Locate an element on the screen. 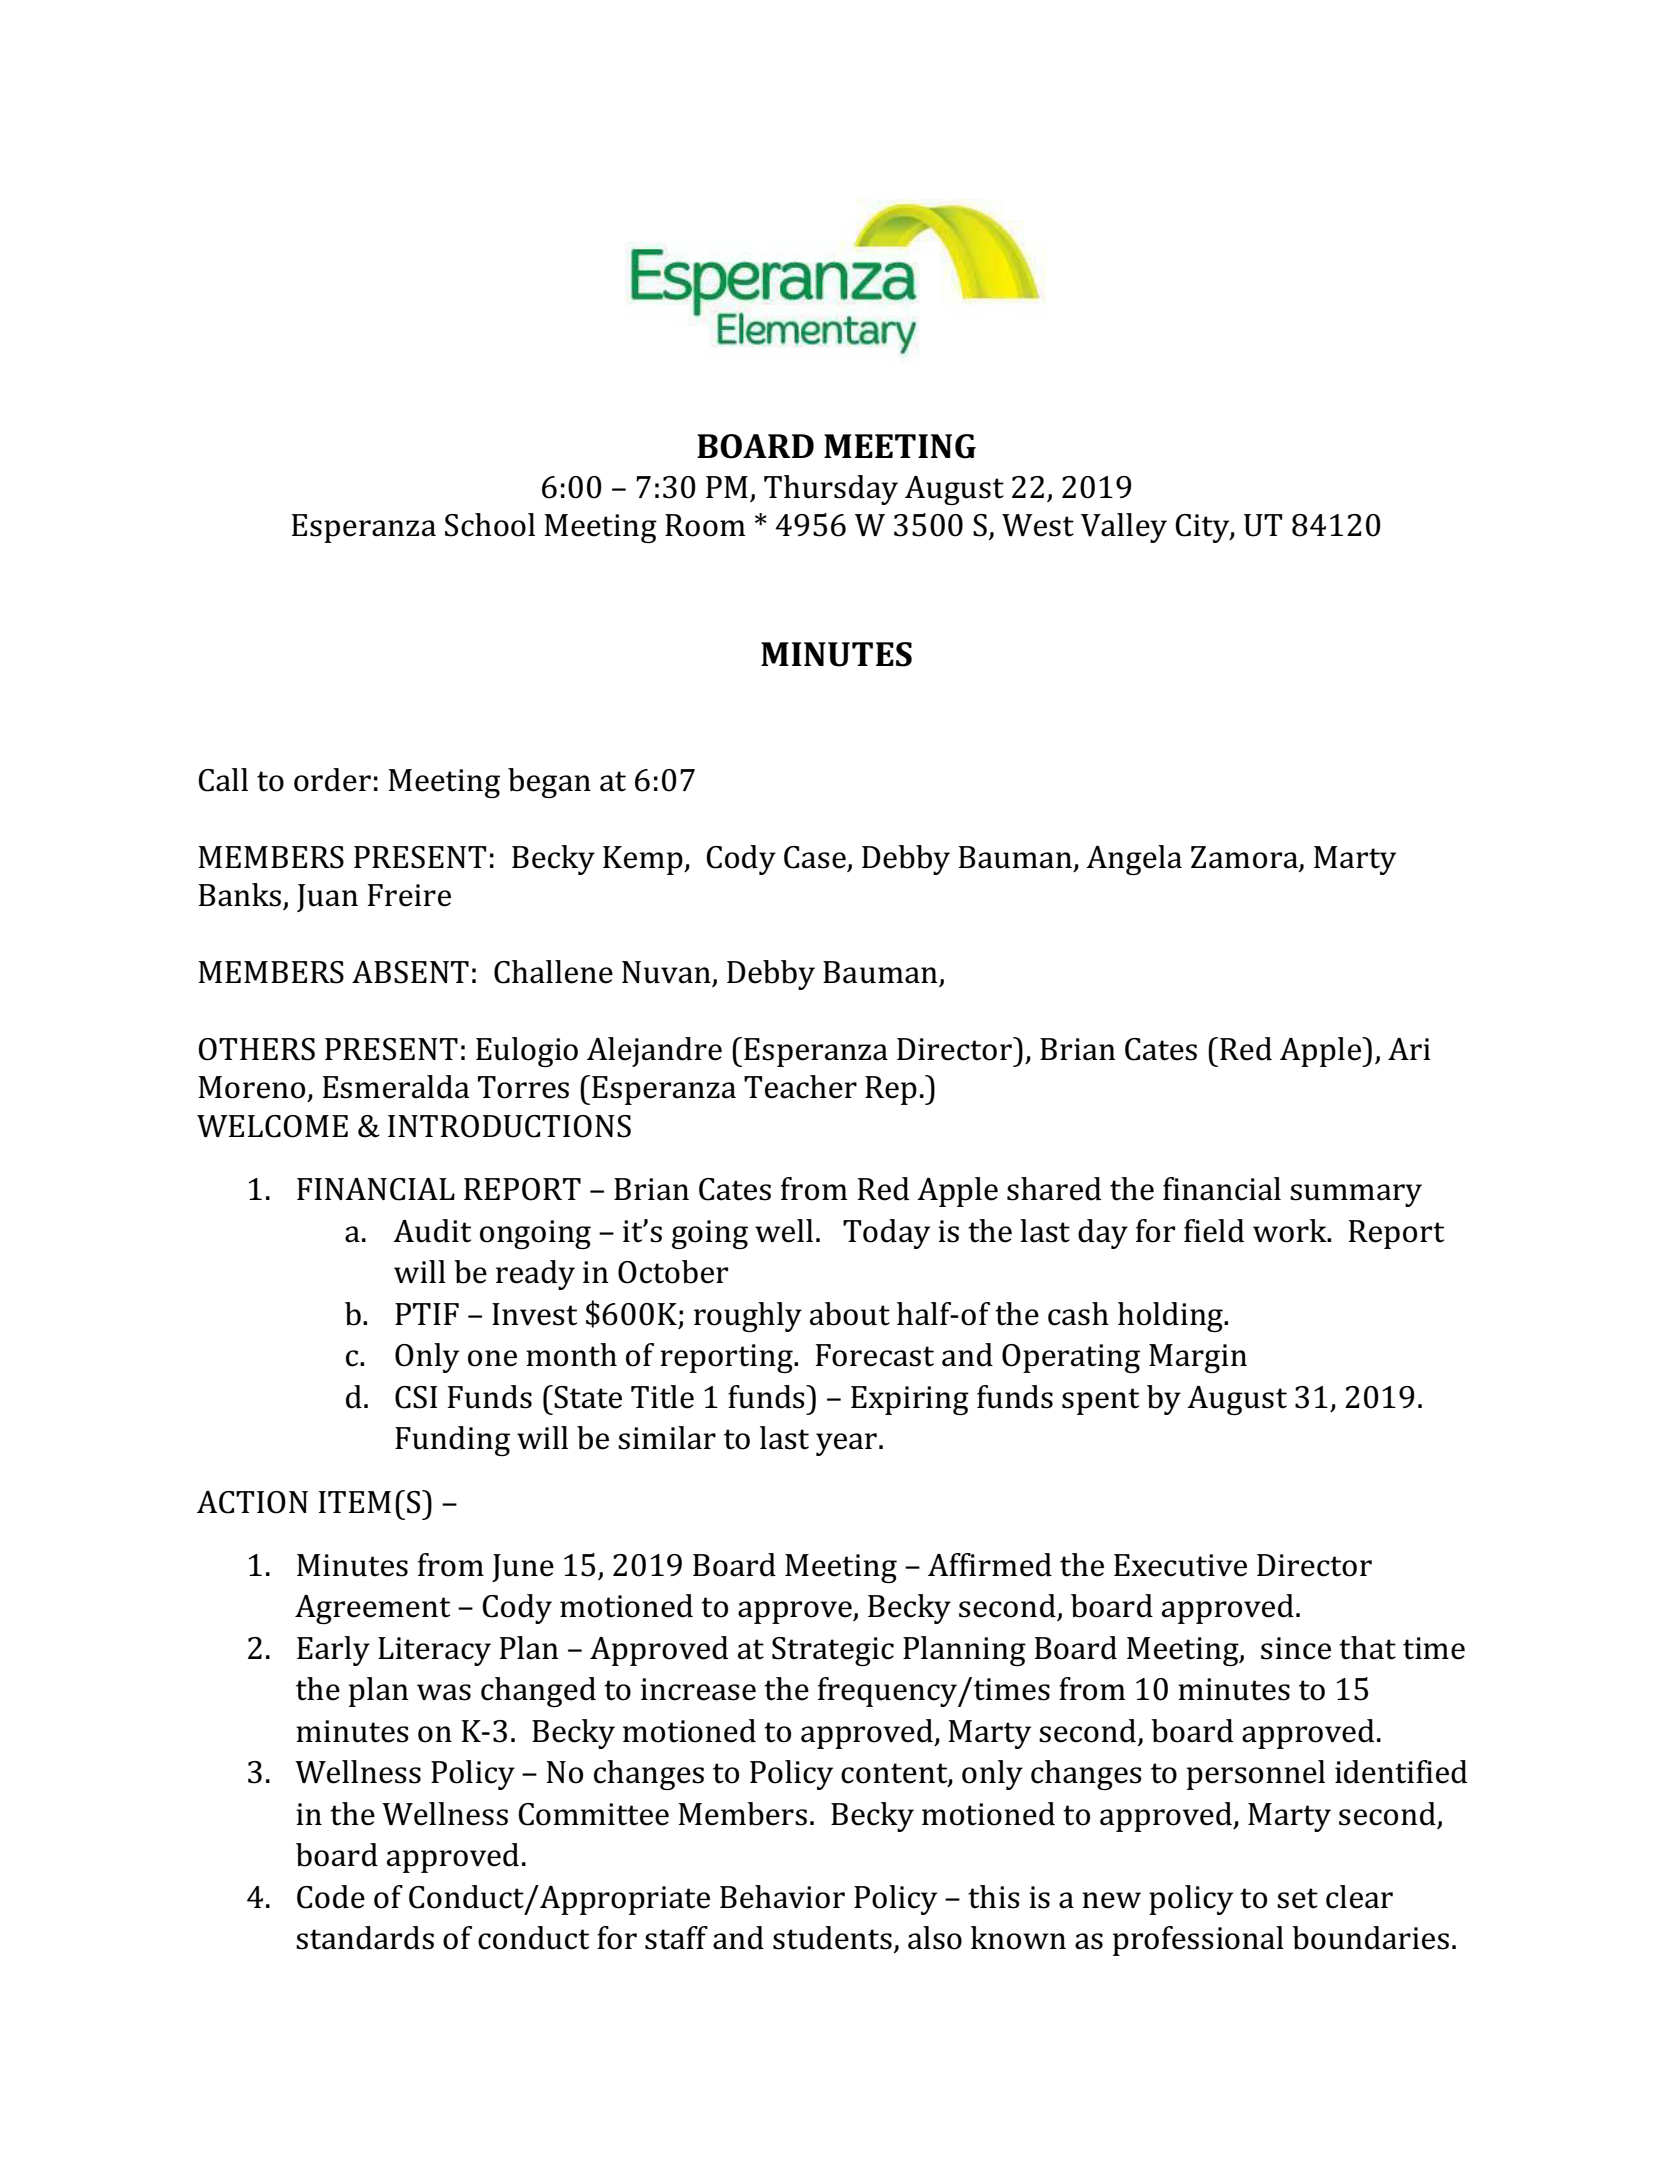 The width and height of the screenshot is (1672, 2164). ABSENT is located at coordinates (410, 972).
